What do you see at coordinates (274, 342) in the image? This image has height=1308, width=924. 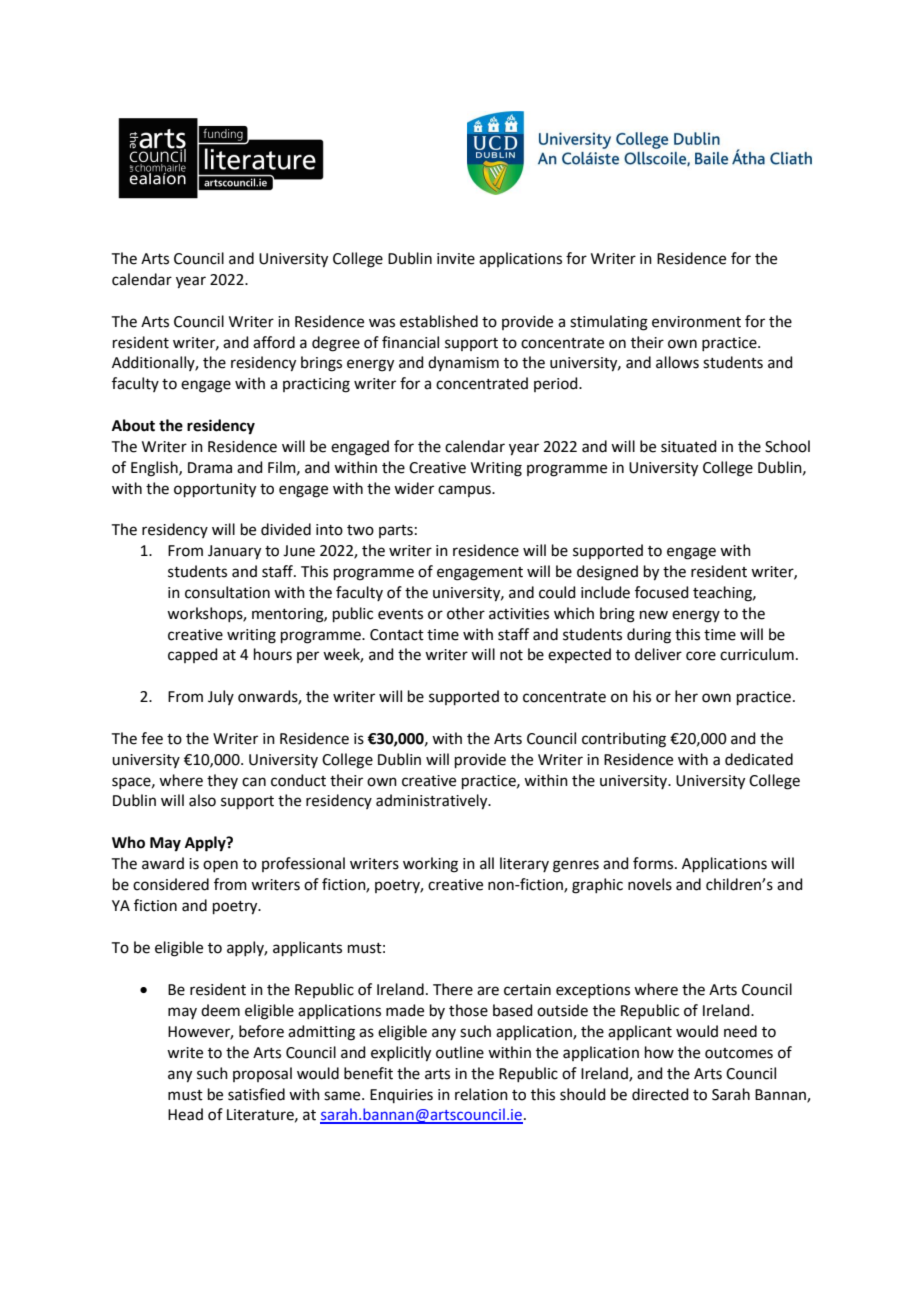 I see `afford` at bounding box center [274, 342].
